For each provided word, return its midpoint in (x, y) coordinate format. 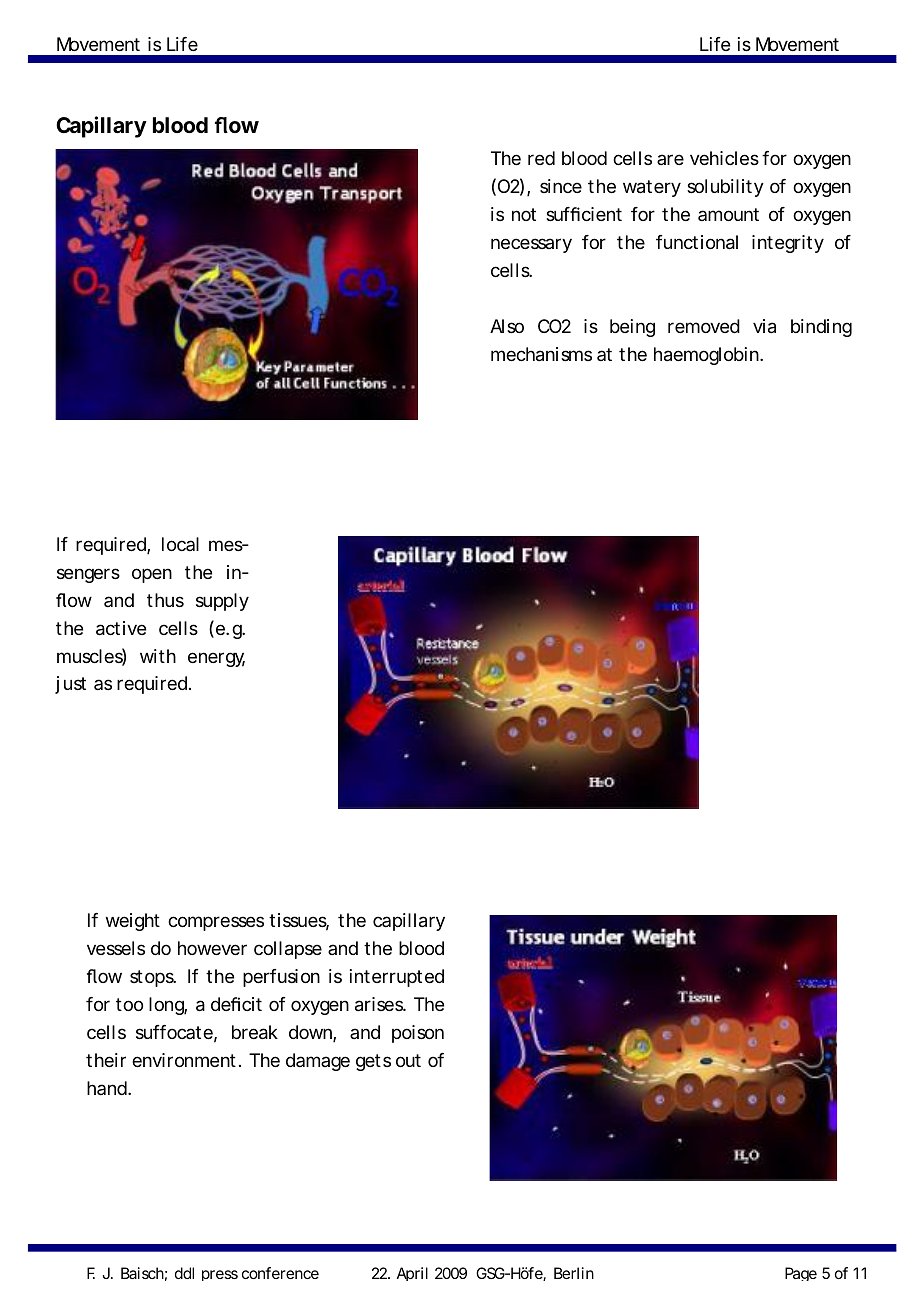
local (180, 544)
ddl (184, 1273)
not (524, 214)
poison (418, 1034)
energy (216, 659)
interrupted (397, 978)
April (412, 1274)
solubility (725, 188)
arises (380, 1004)
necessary (531, 245)
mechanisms (541, 354)
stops (153, 978)
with (158, 656)
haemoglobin (706, 356)
